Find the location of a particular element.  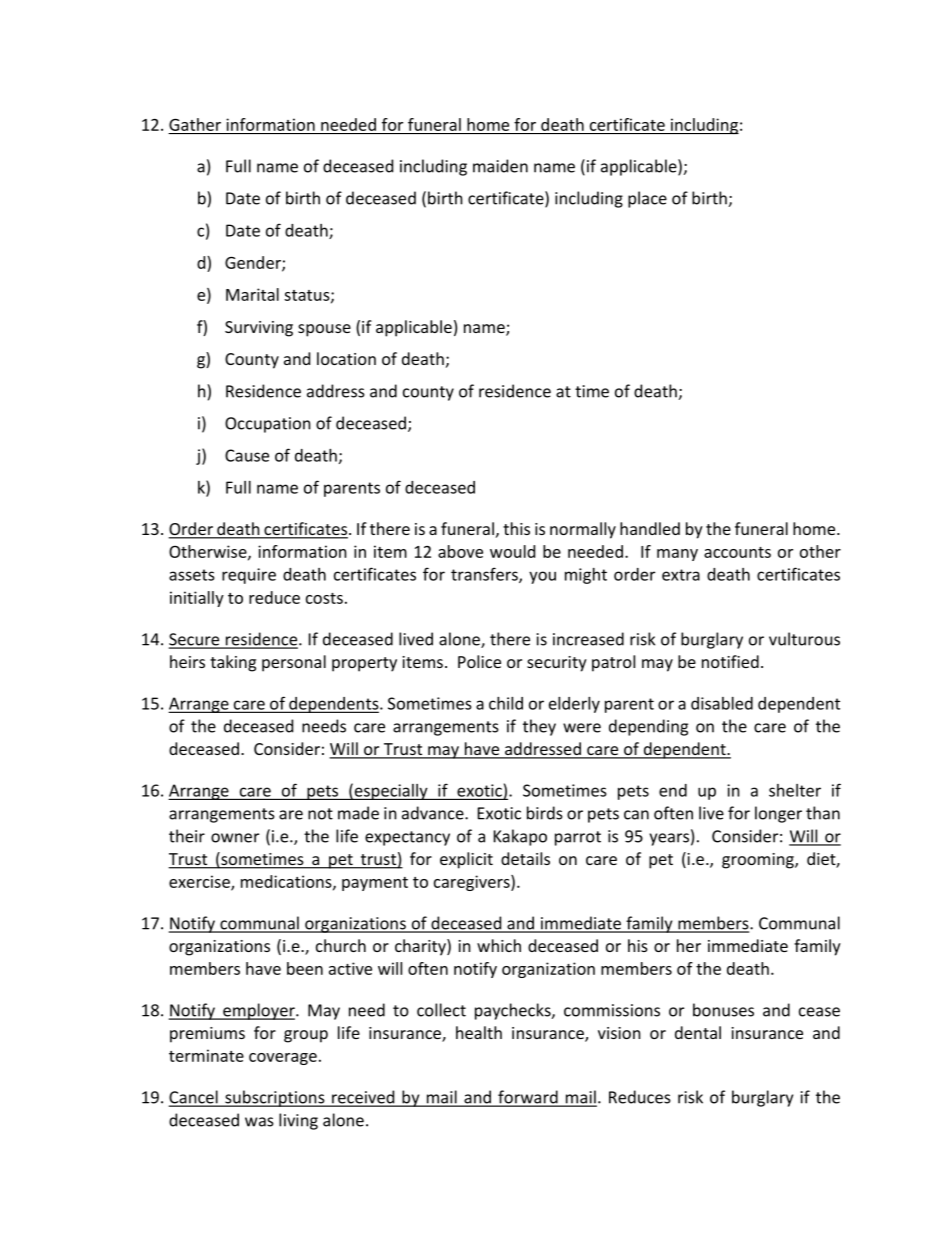

medications is located at coordinates (287, 882).
